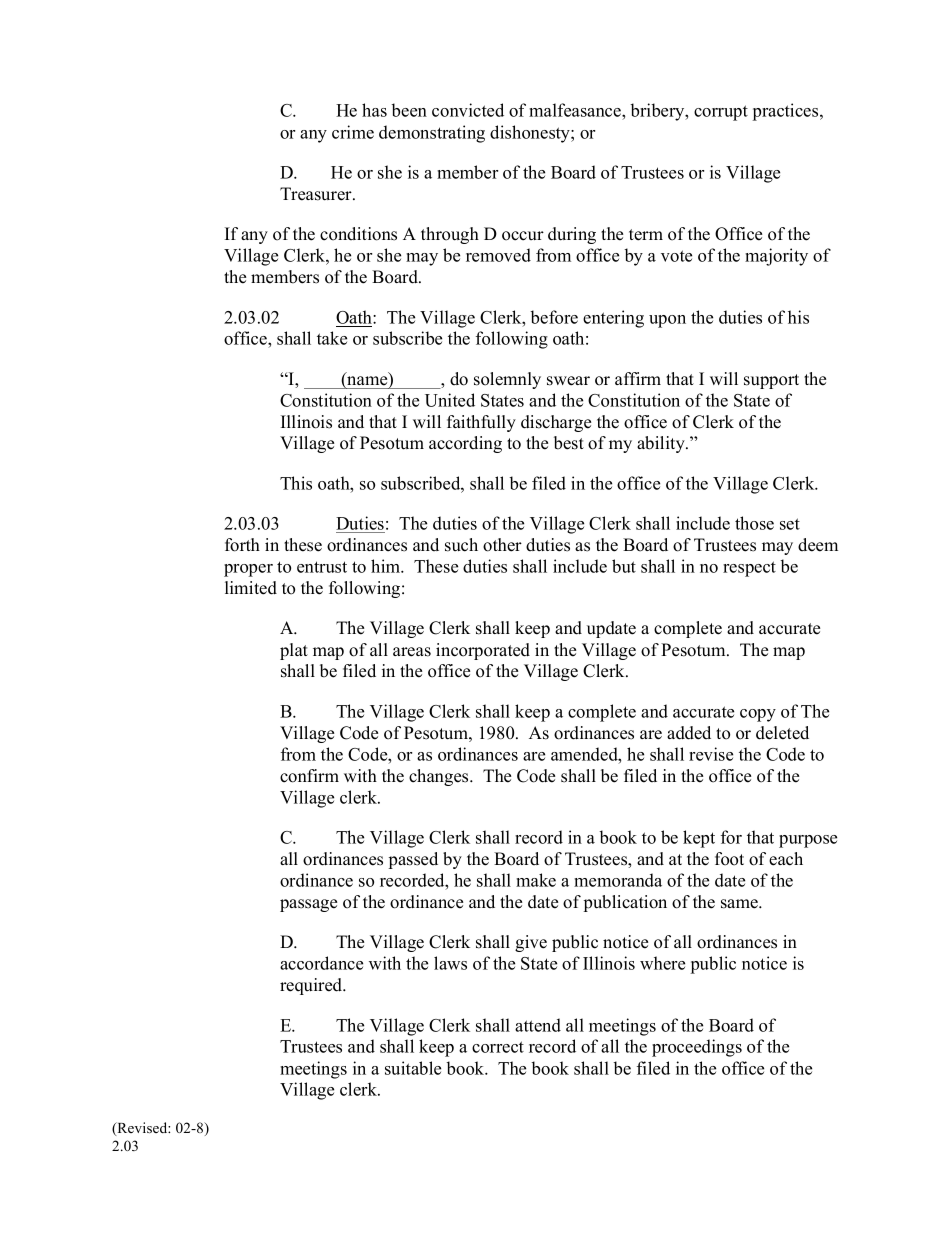 The height and width of the screenshot is (1233, 952). I want to click on take, so click(332, 338).
